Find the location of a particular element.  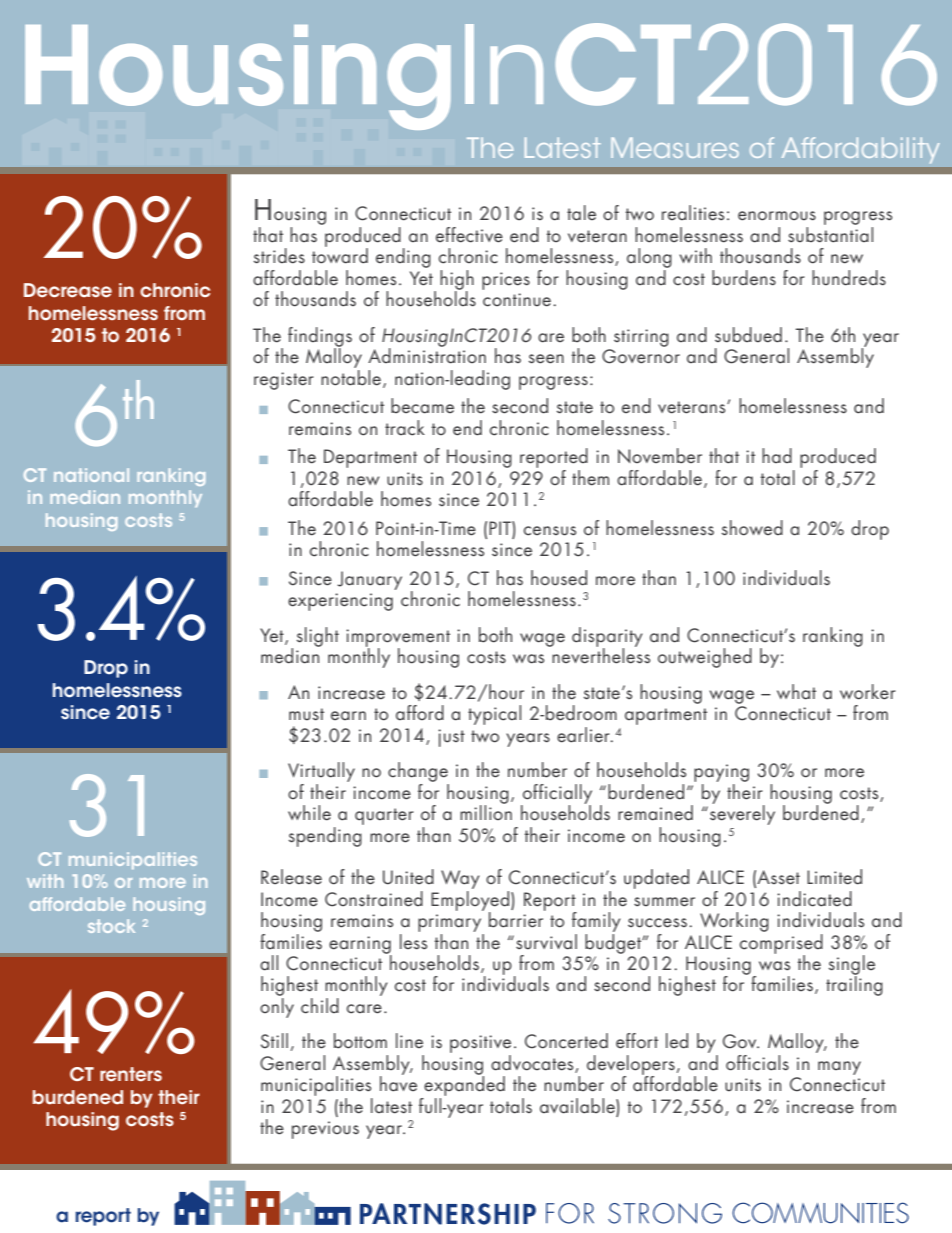

had is located at coordinates (777, 455).
